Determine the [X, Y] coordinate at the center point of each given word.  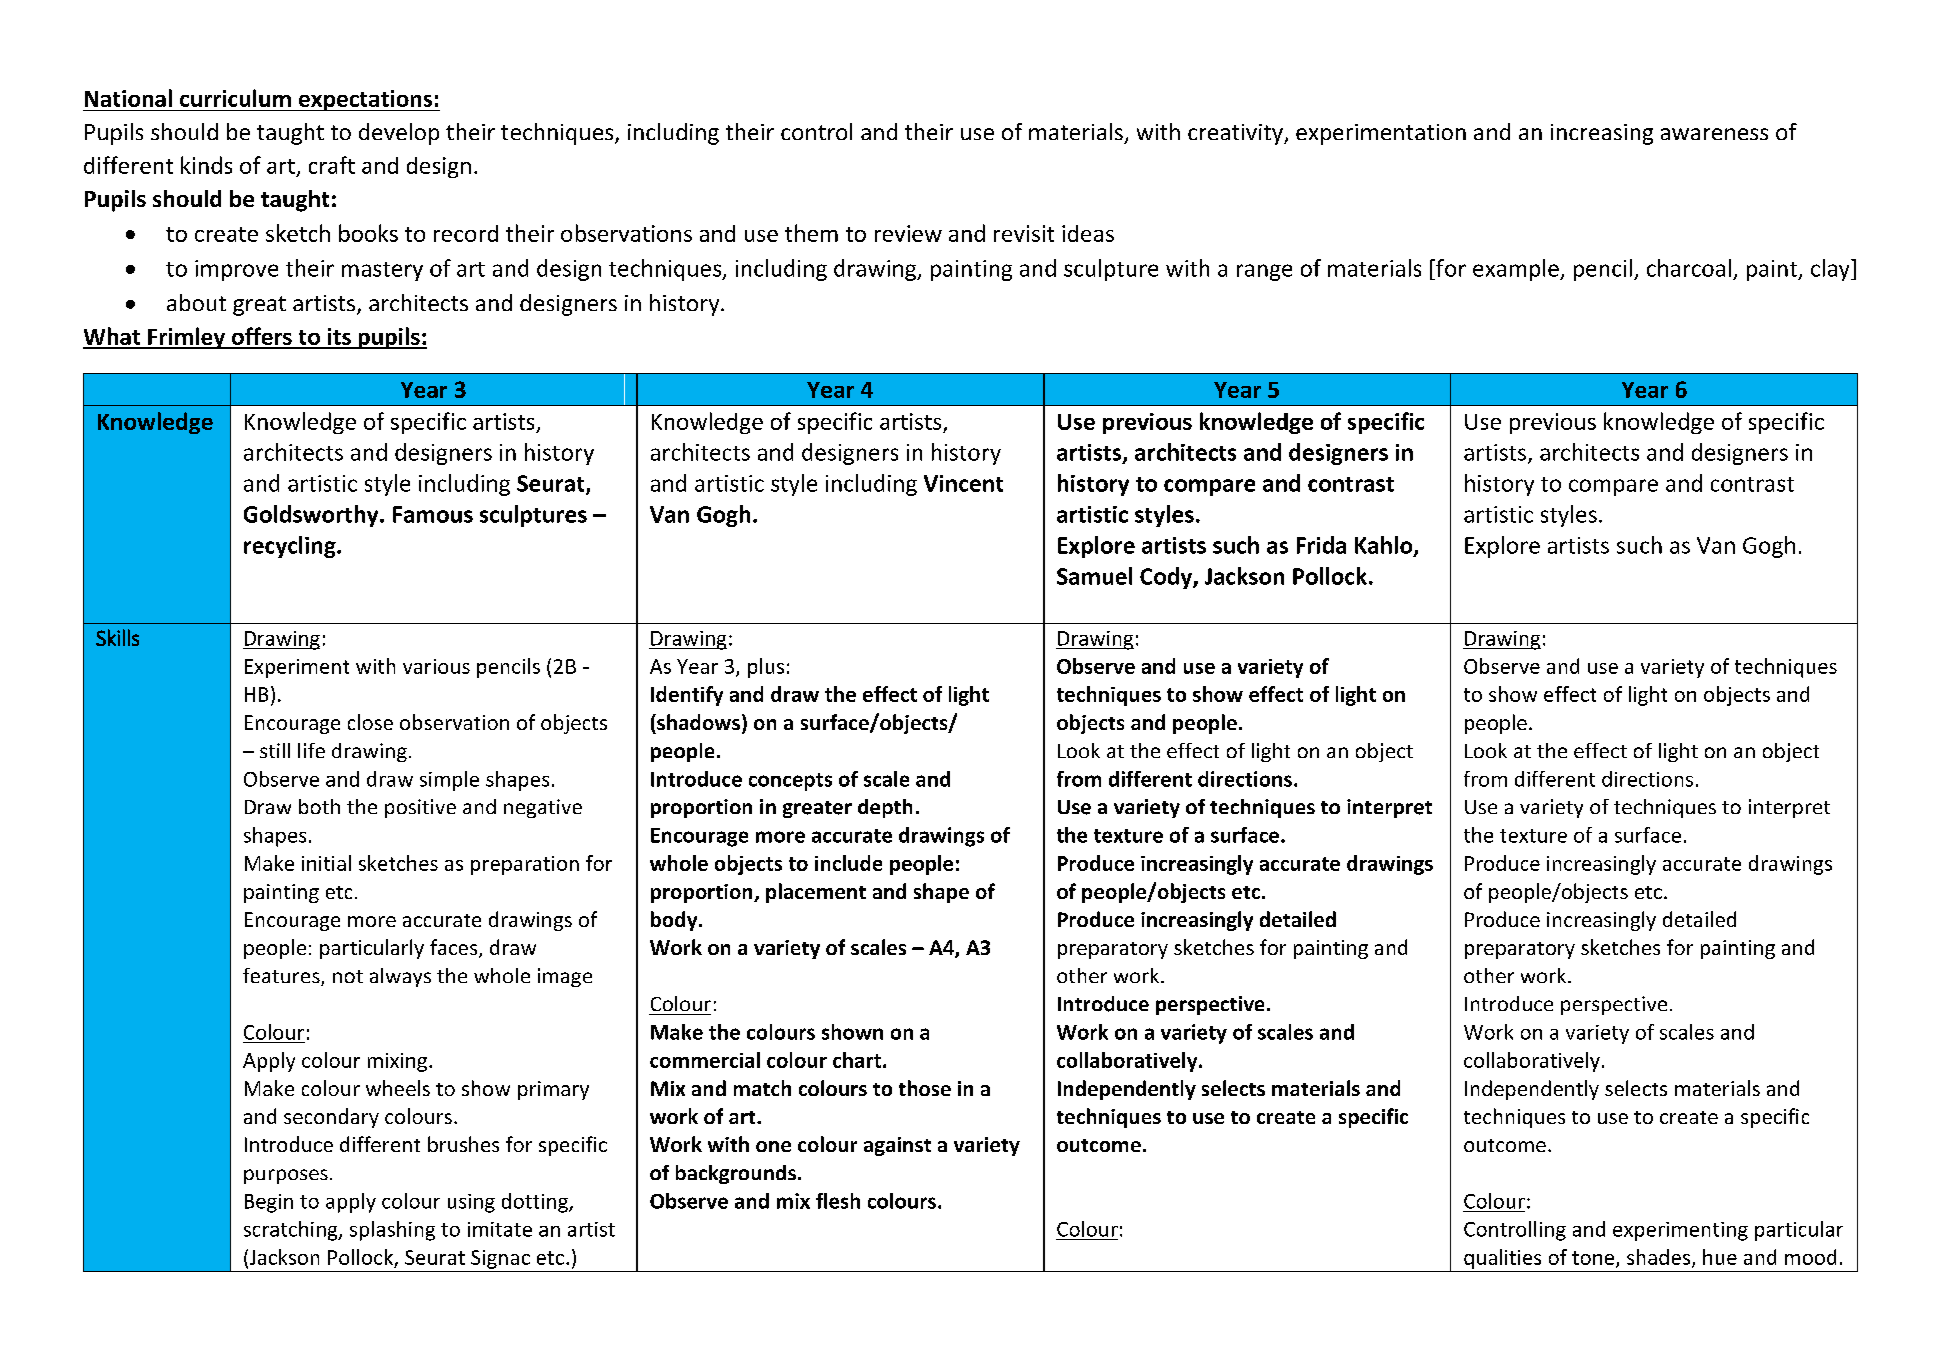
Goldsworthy [312, 516]
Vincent [963, 483]
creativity [1236, 134]
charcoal [1689, 268]
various [436, 666]
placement [816, 893]
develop [399, 134]
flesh [838, 1201]
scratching [292, 1231]
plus [766, 668]
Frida [1321, 545]
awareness [1714, 134]
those [925, 1088]
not [348, 976]
